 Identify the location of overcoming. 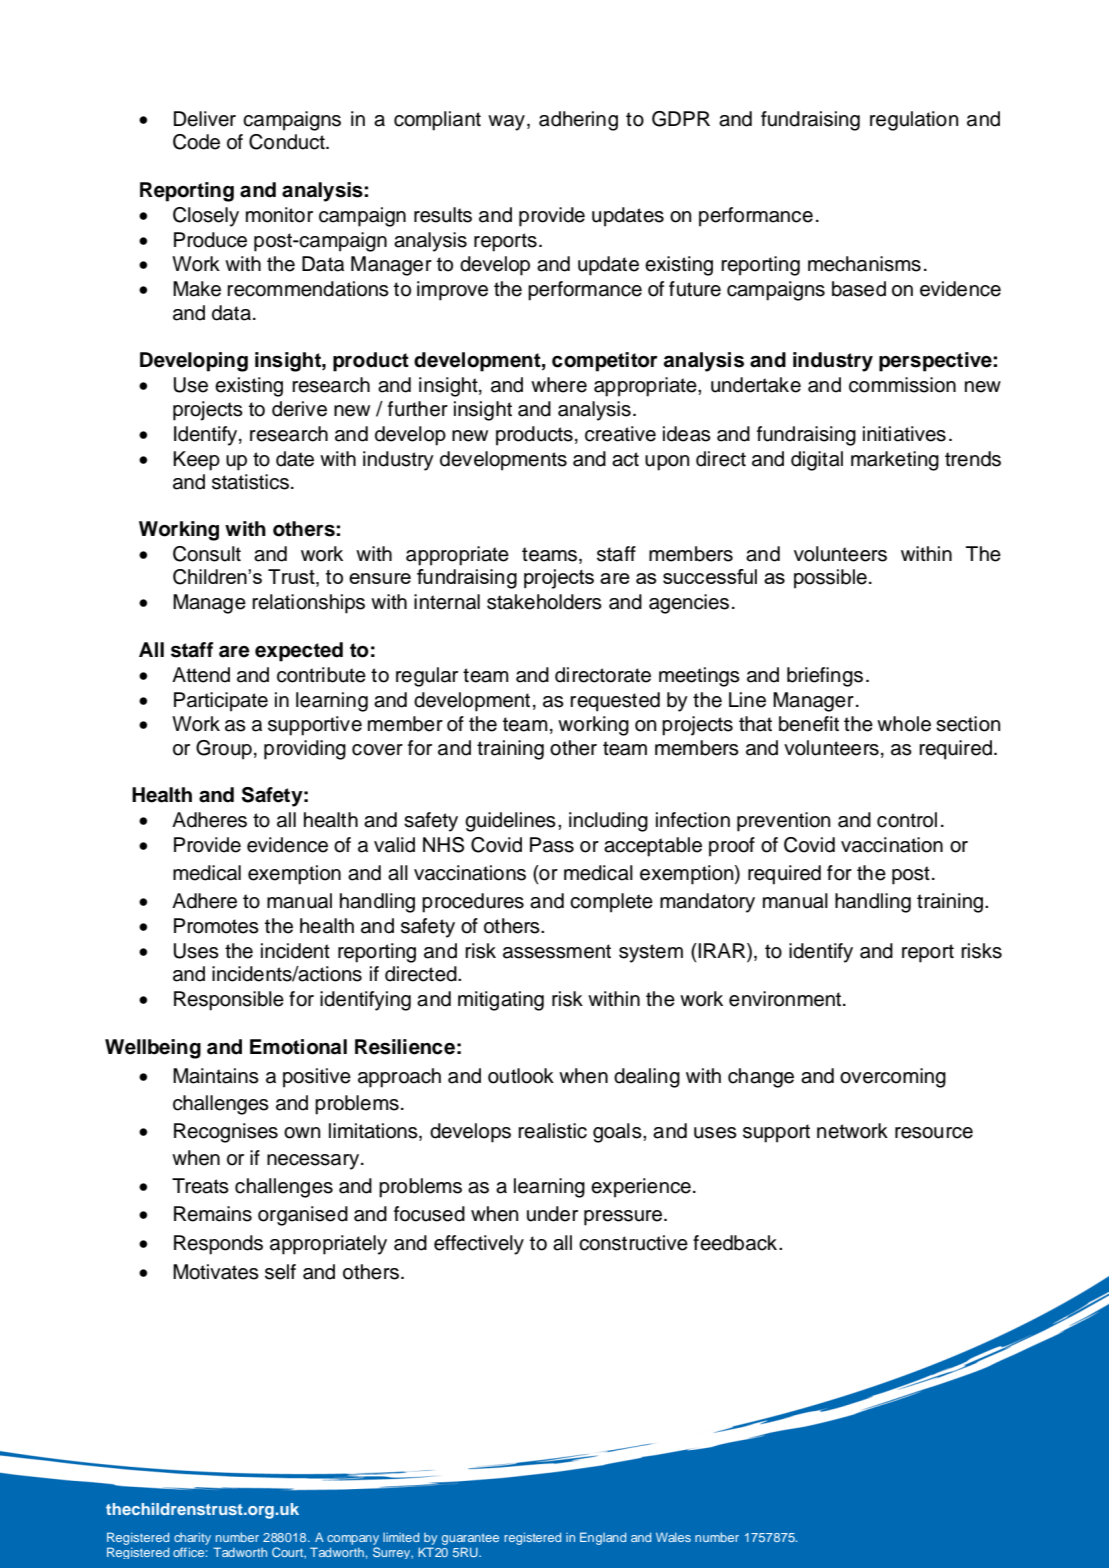
(893, 1078).
